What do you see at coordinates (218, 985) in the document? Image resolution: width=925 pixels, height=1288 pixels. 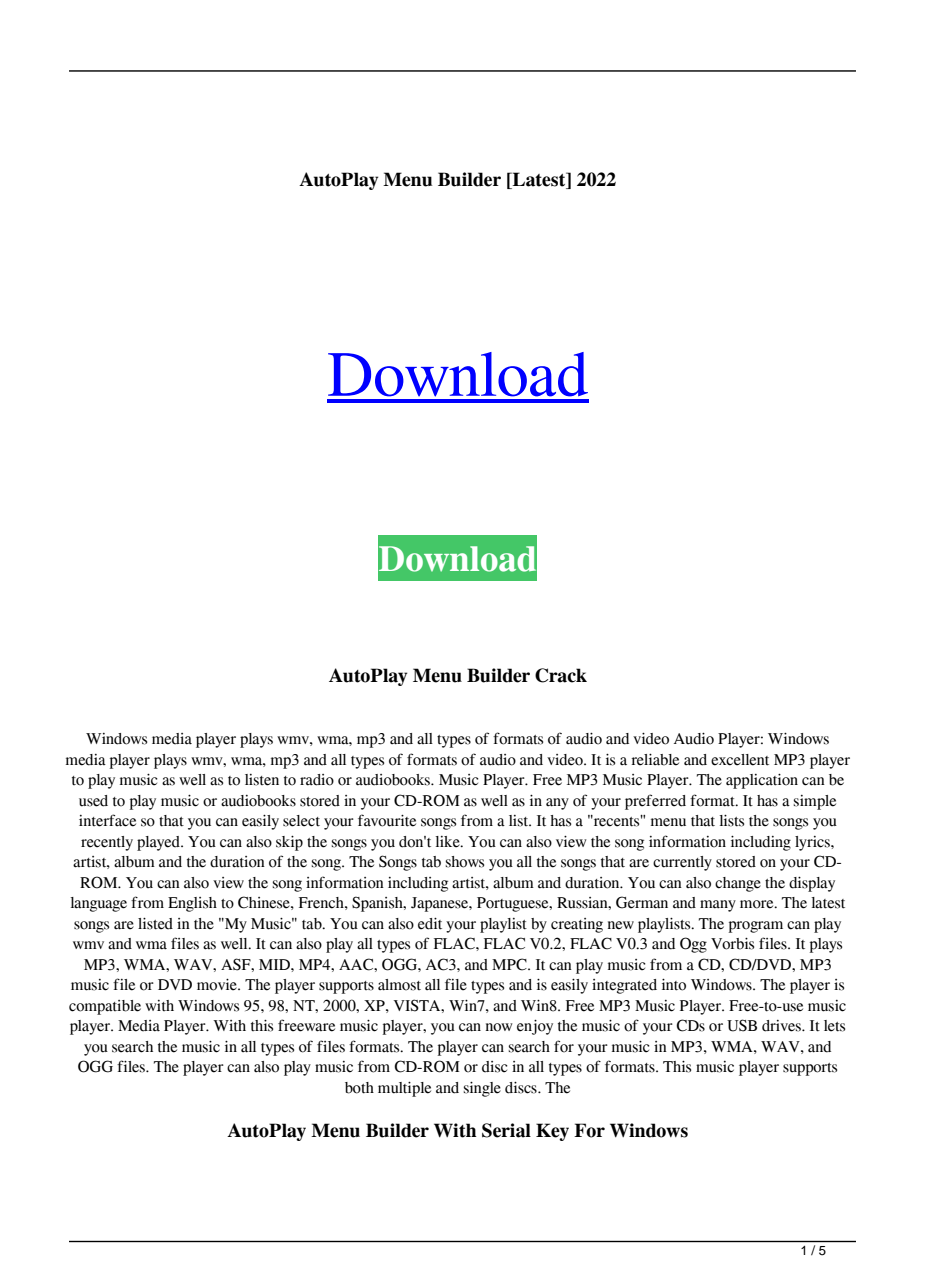 I see `movie` at bounding box center [218, 985].
